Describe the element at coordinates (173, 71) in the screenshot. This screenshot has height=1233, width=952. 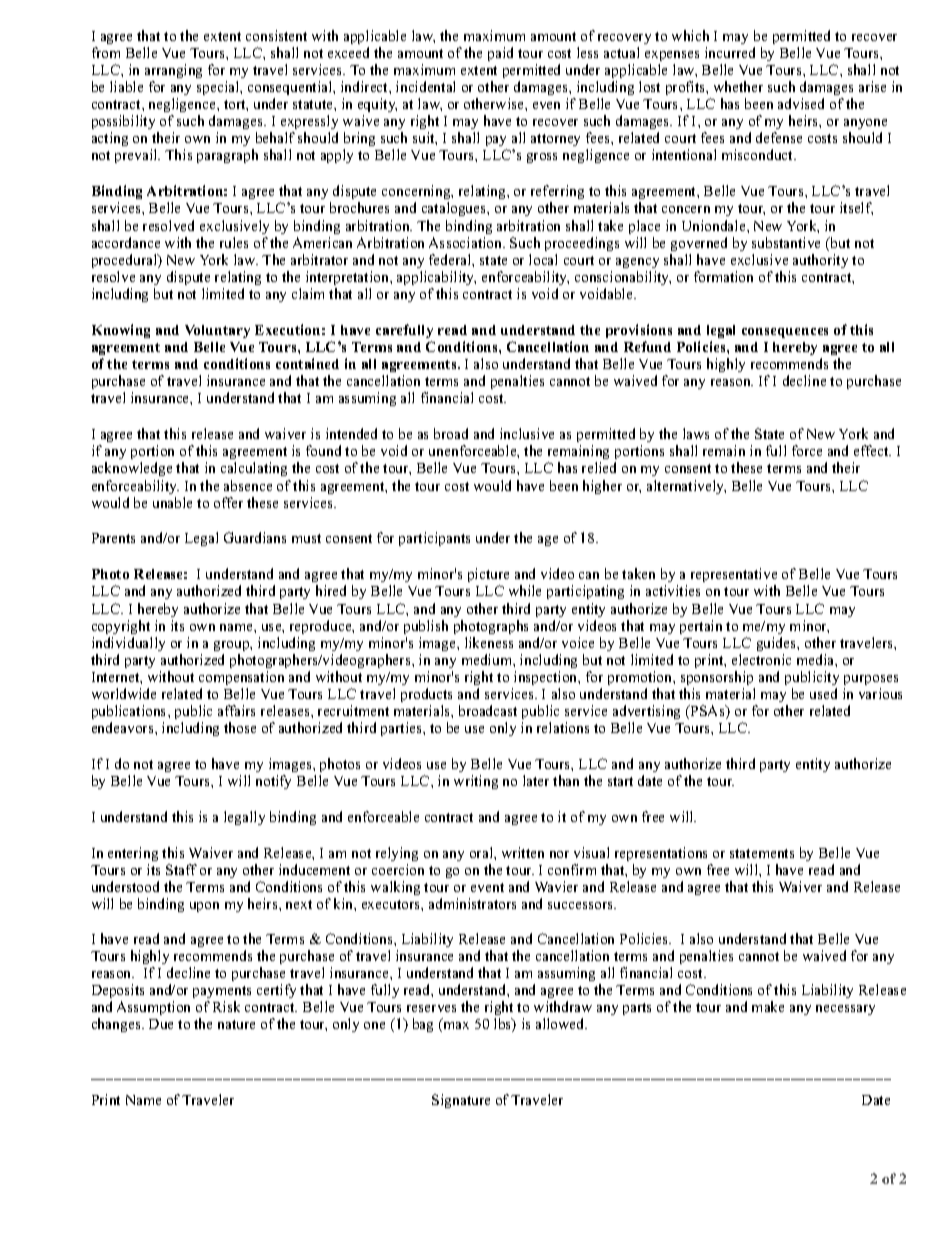
I see `arranging` at that location.
